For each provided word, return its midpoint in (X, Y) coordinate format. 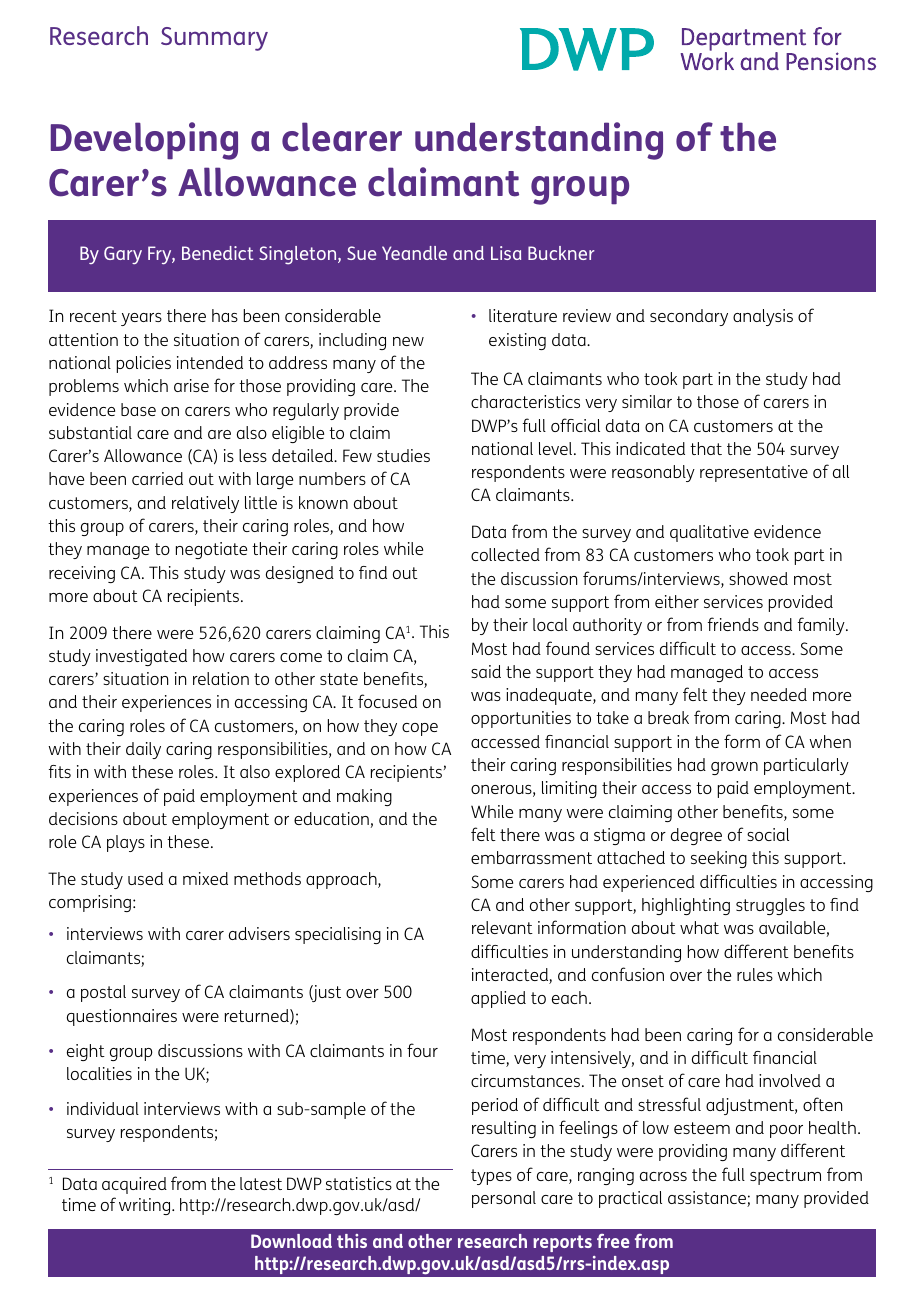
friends (733, 624)
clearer (342, 137)
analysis (763, 317)
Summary (214, 39)
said (486, 671)
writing (146, 1206)
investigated (141, 657)
